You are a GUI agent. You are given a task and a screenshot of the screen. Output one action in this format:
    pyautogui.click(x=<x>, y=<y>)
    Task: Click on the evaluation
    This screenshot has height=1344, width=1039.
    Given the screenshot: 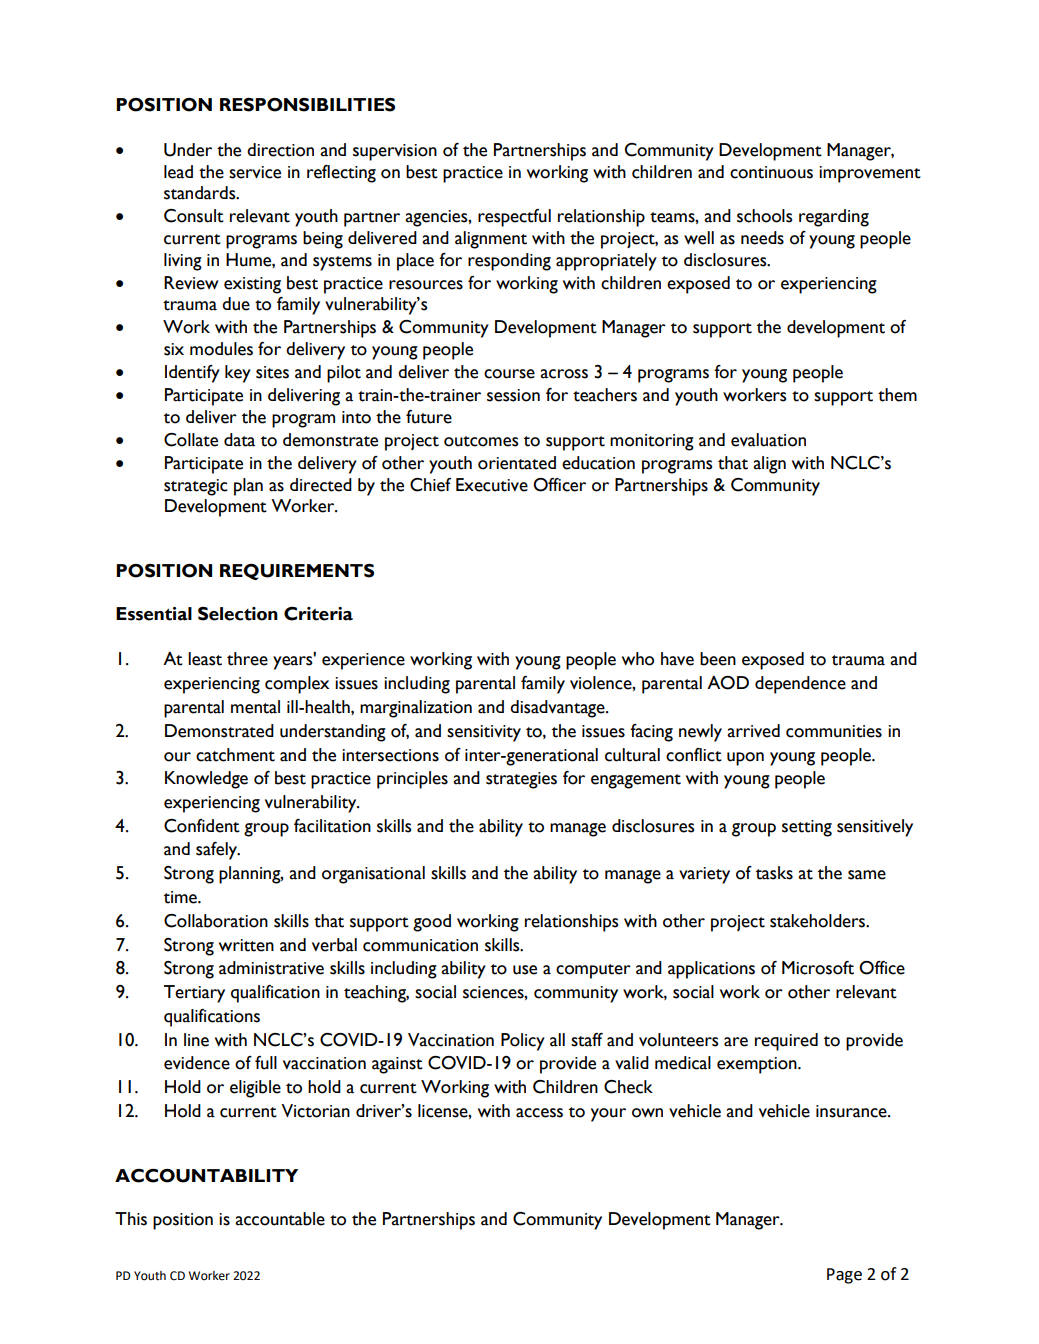 What is the action you would take?
    pyautogui.click(x=768, y=440)
